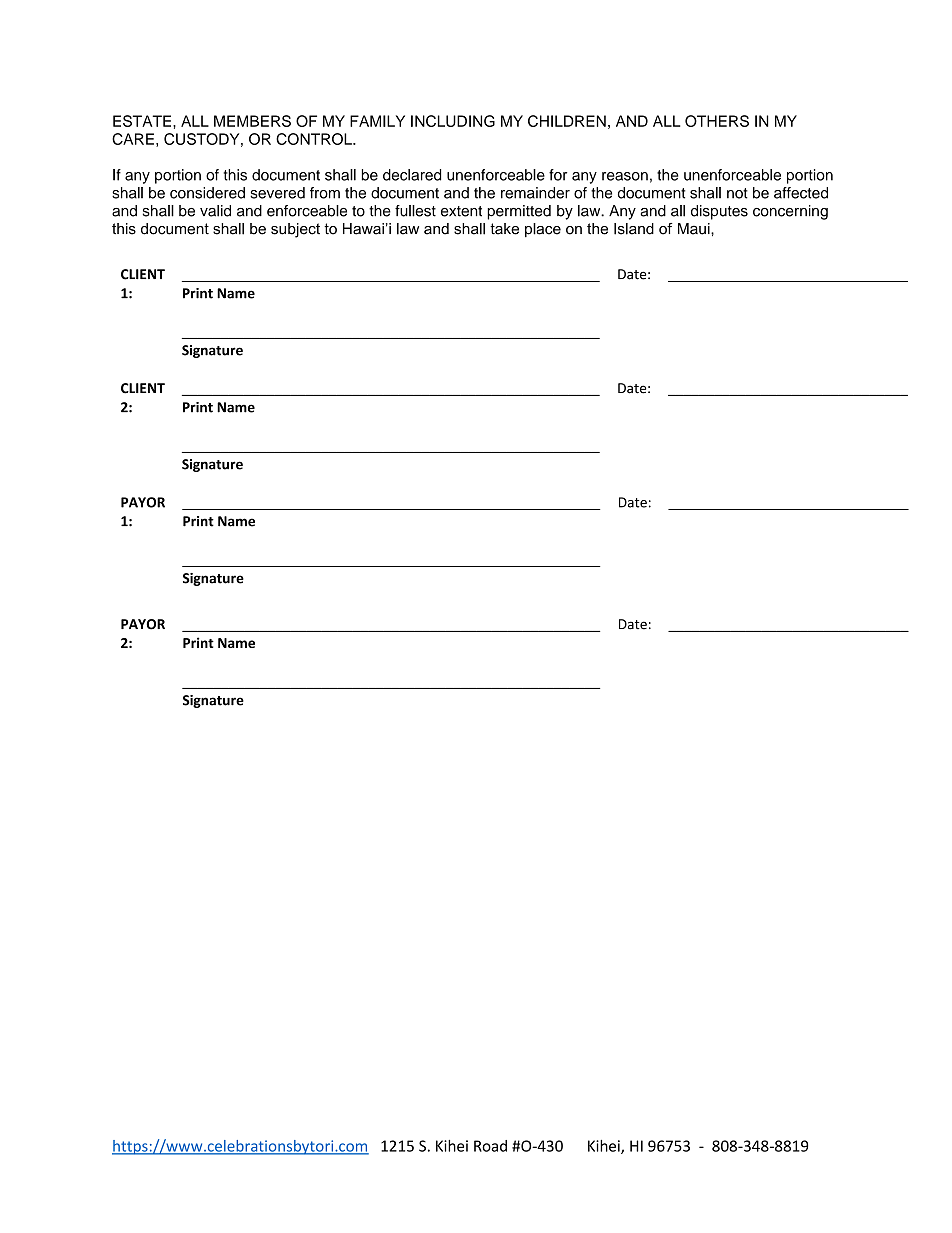 The image size is (952, 1233). What do you see at coordinates (695, 229) in the document?
I see `Maui` at bounding box center [695, 229].
